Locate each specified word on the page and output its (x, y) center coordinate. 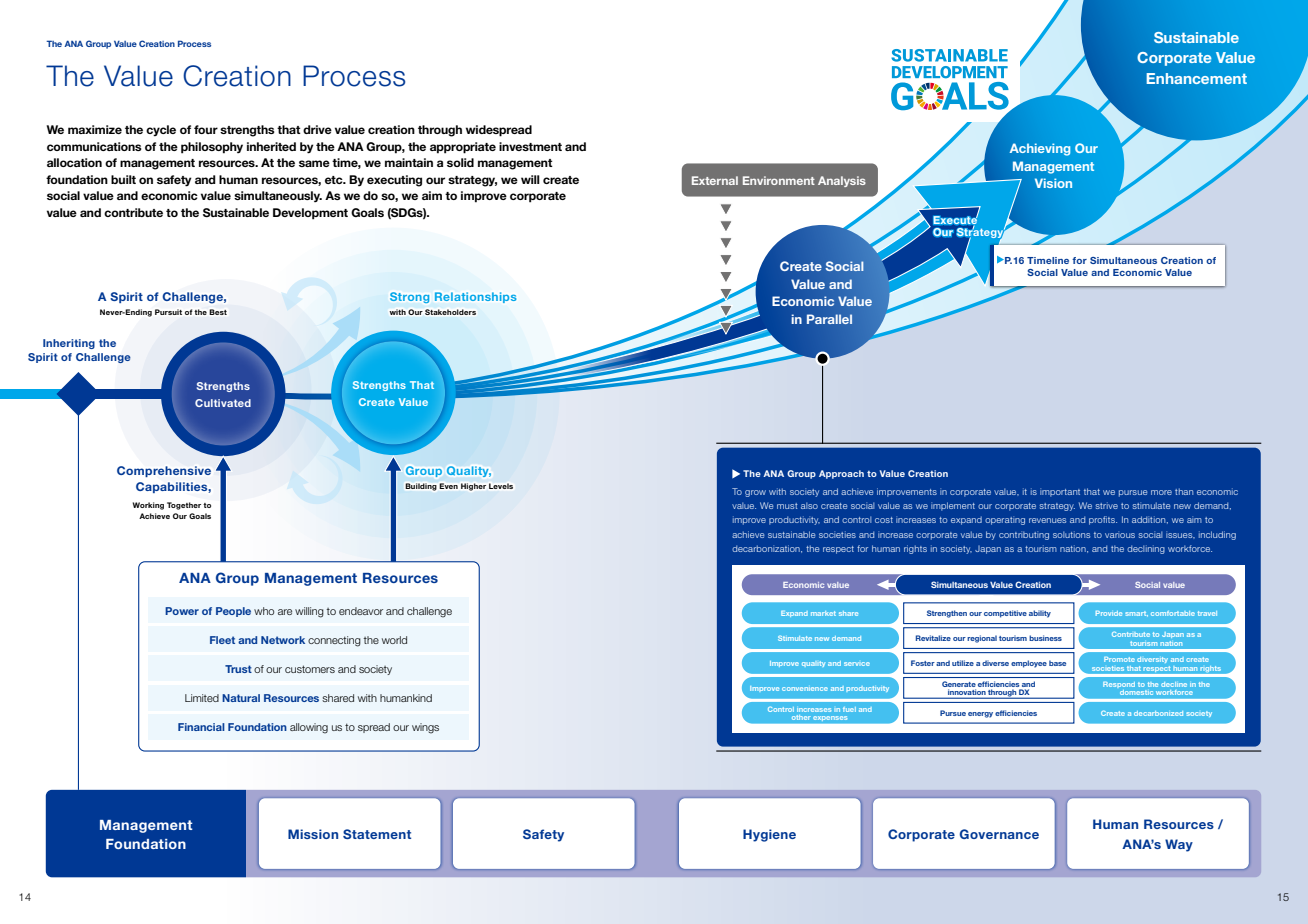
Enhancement (1197, 78)
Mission (313, 834)
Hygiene (769, 835)
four (206, 129)
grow (755, 493)
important (1060, 492)
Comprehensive (164, 471)
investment (530, 146)
